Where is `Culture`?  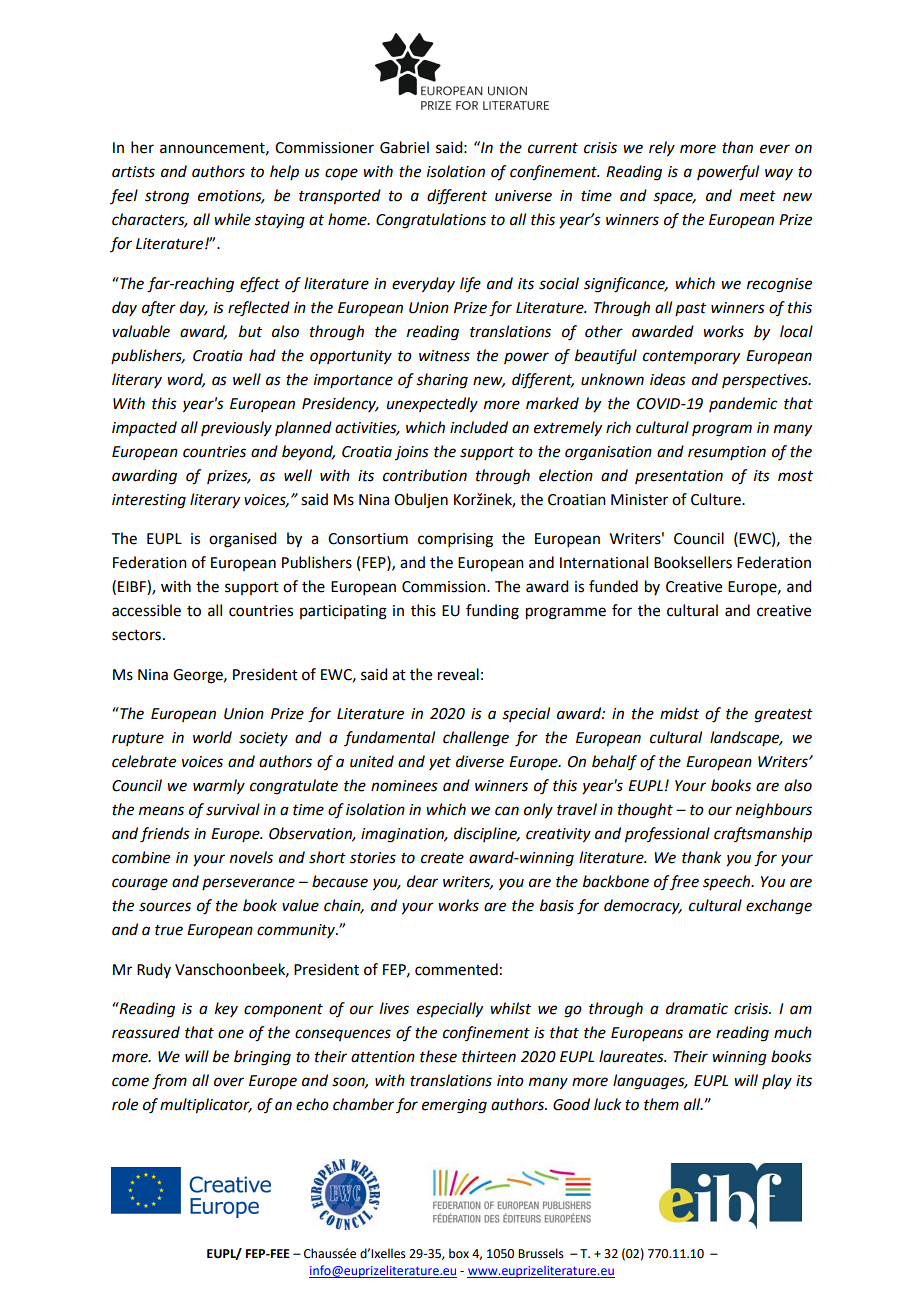 Culture is located at coordinates (717, 499).
